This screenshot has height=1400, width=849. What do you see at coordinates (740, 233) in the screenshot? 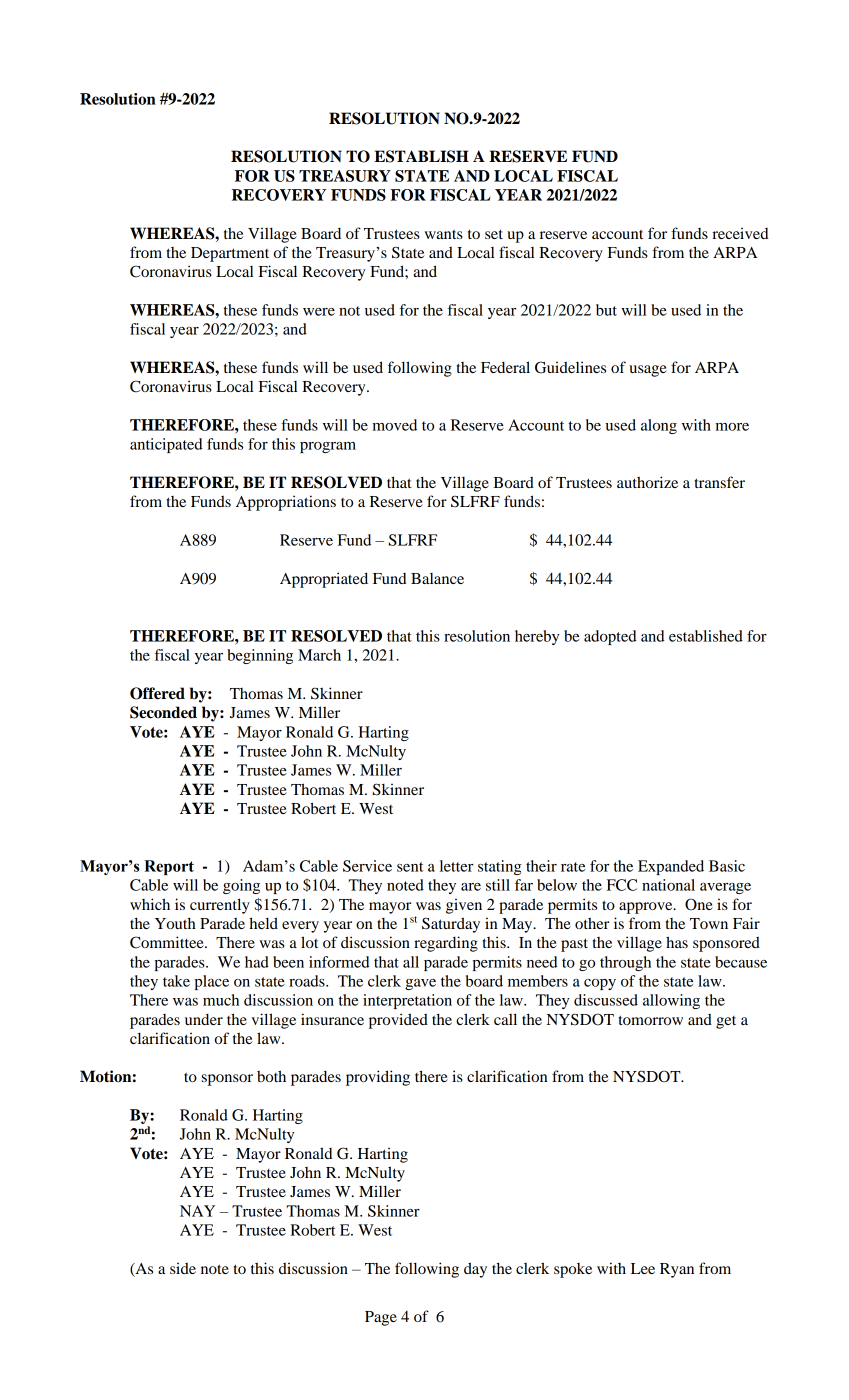
I see `received` at bounding box center [740, 233].
